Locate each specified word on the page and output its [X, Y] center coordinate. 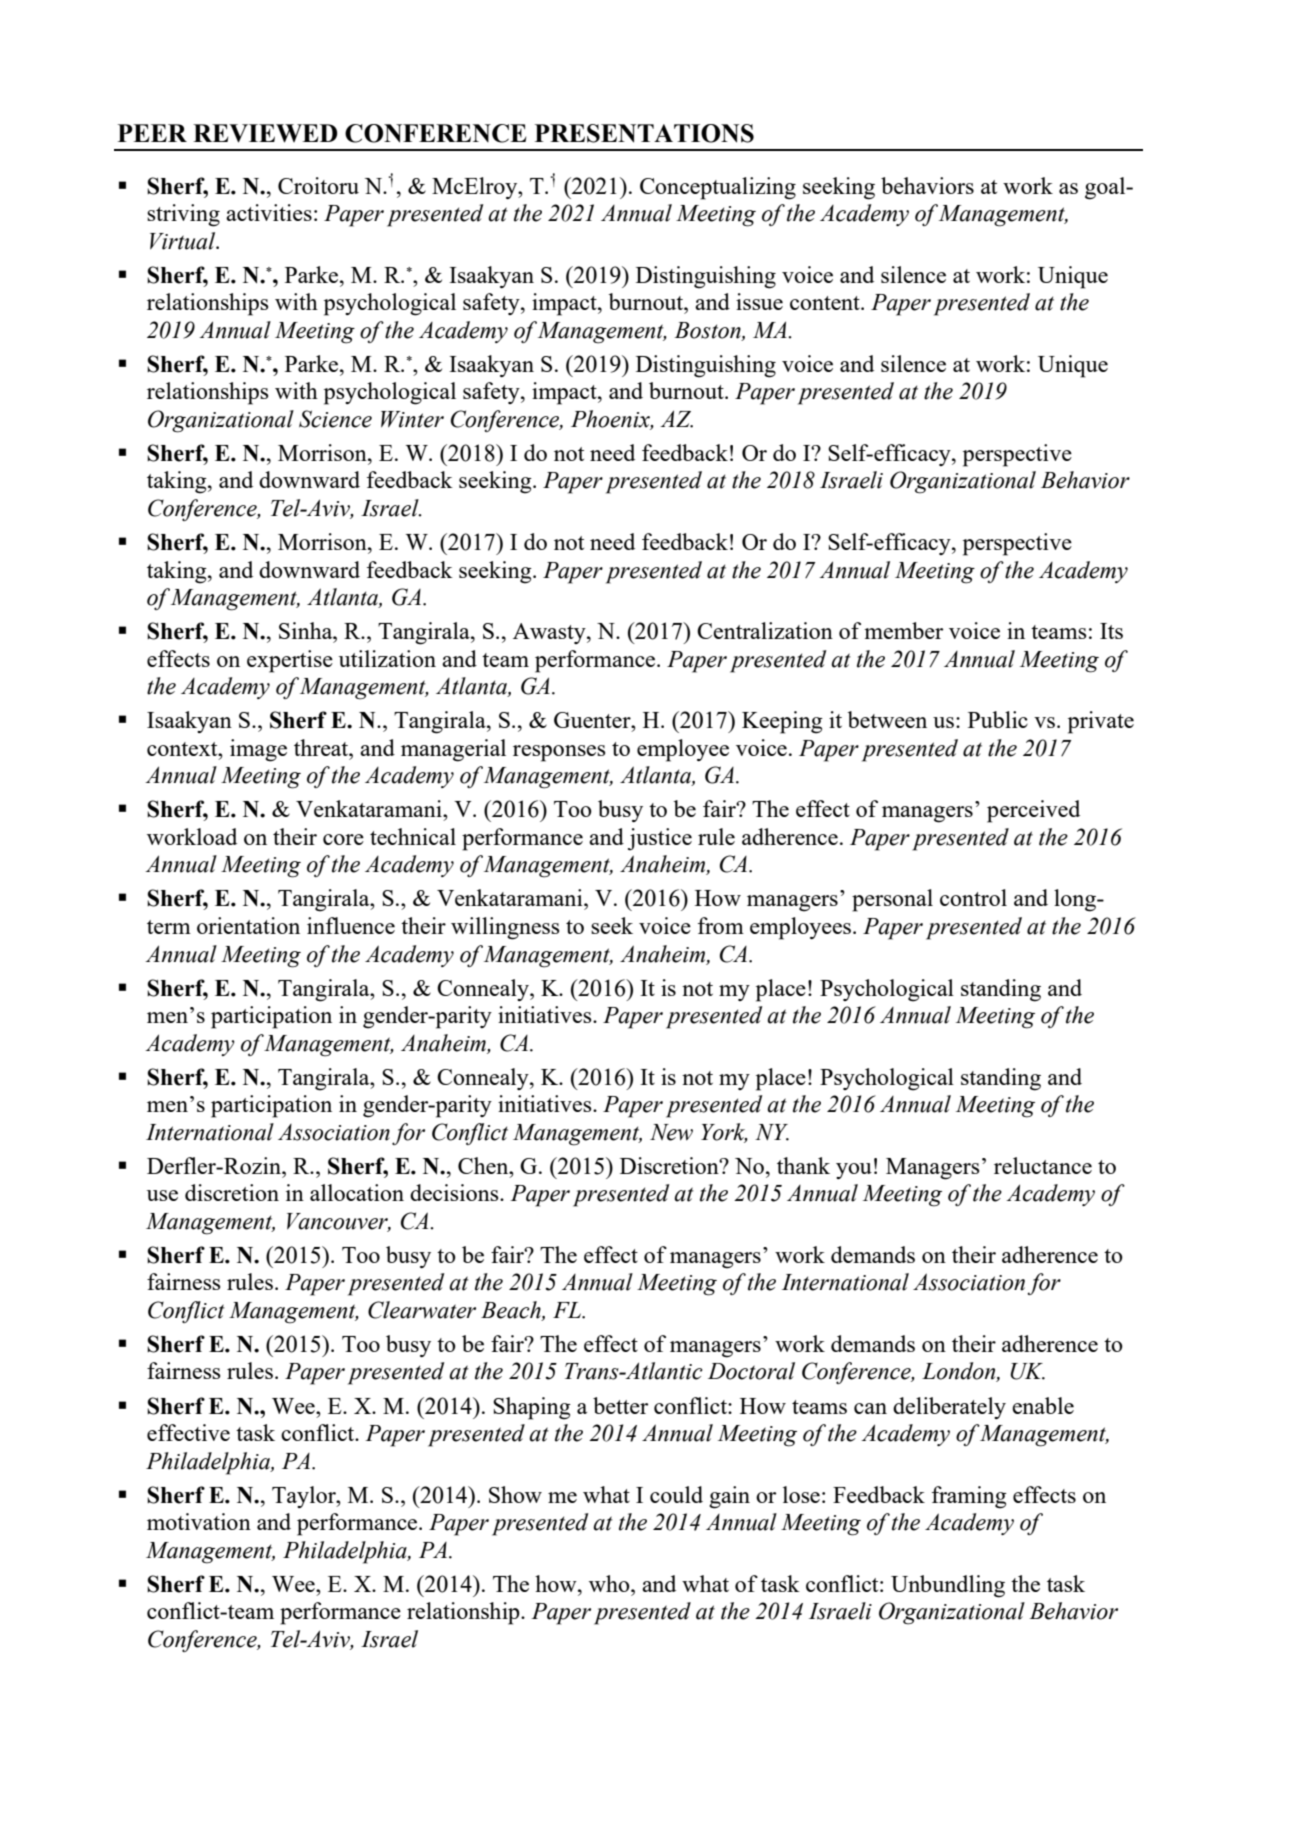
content [826, 303]
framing [969, 1497]
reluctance [1043, 1165]
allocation [357, 1192]
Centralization [765, 630]
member [903, 630]
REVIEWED [265, 133]
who [610, 1583]
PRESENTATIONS [644, 133]
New [671, 1132]
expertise [290, 661]
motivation [199, 1521]
